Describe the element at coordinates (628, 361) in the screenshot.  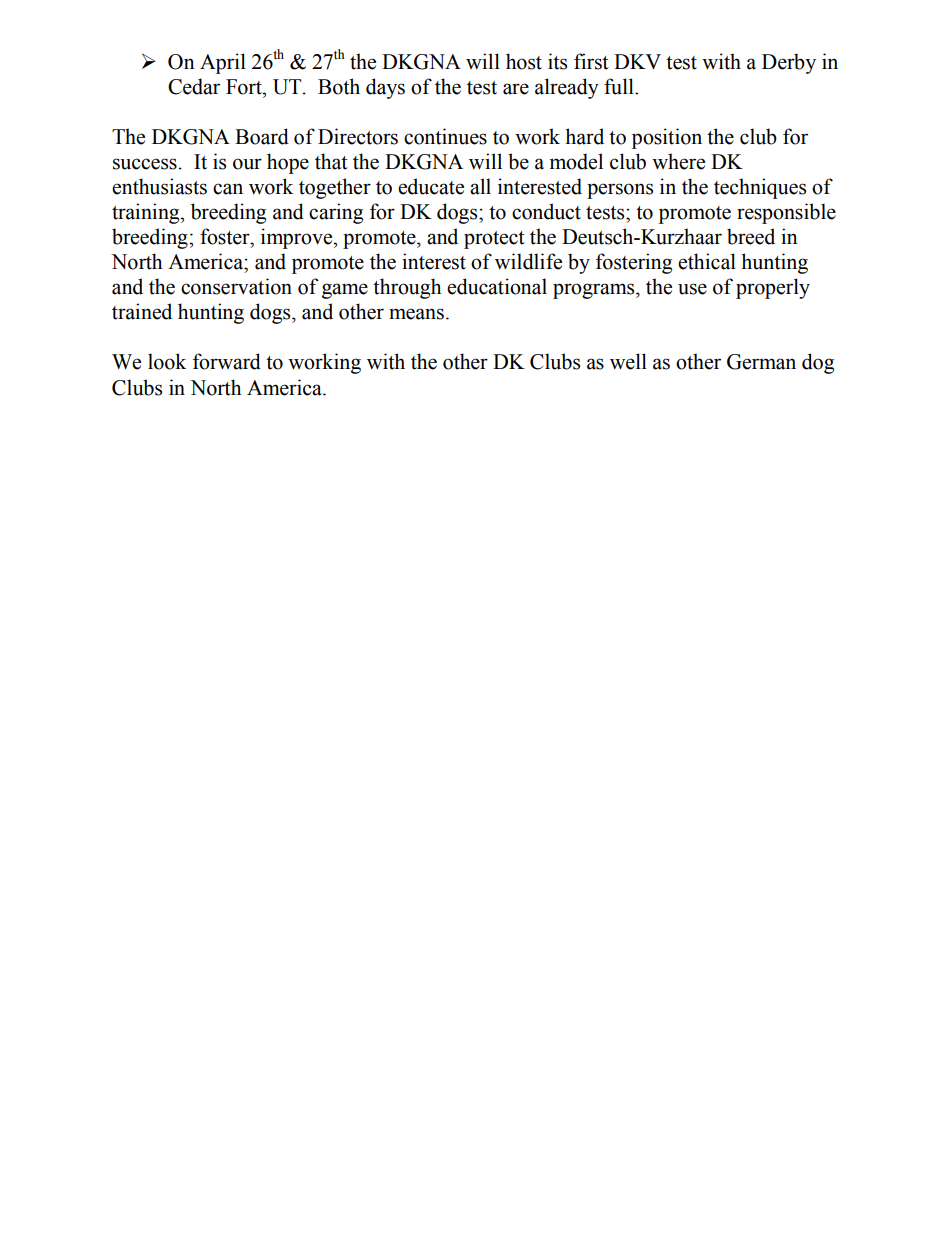
I see `well` at that location.
